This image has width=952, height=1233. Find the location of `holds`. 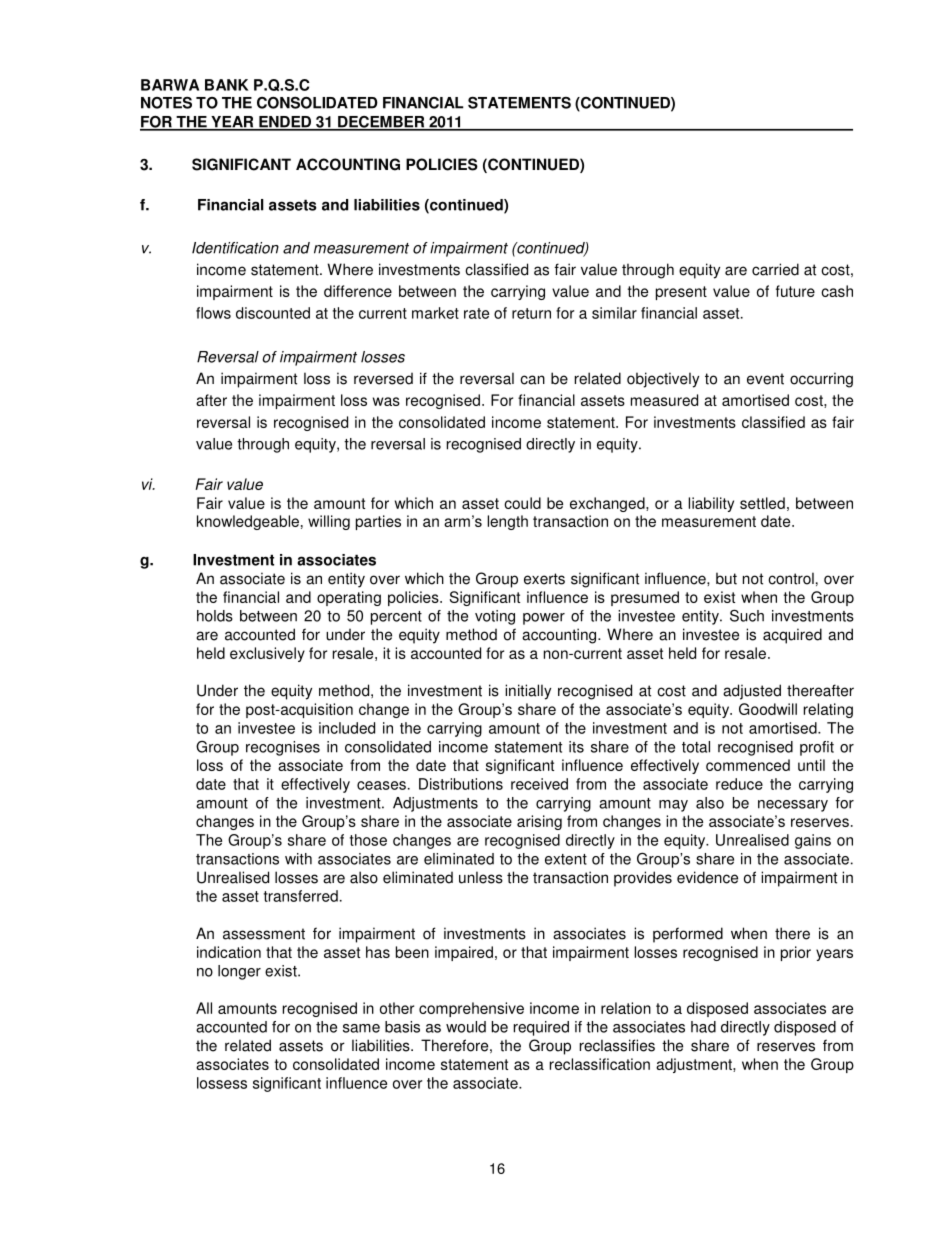

holds is located at coordinates (215, 616).
